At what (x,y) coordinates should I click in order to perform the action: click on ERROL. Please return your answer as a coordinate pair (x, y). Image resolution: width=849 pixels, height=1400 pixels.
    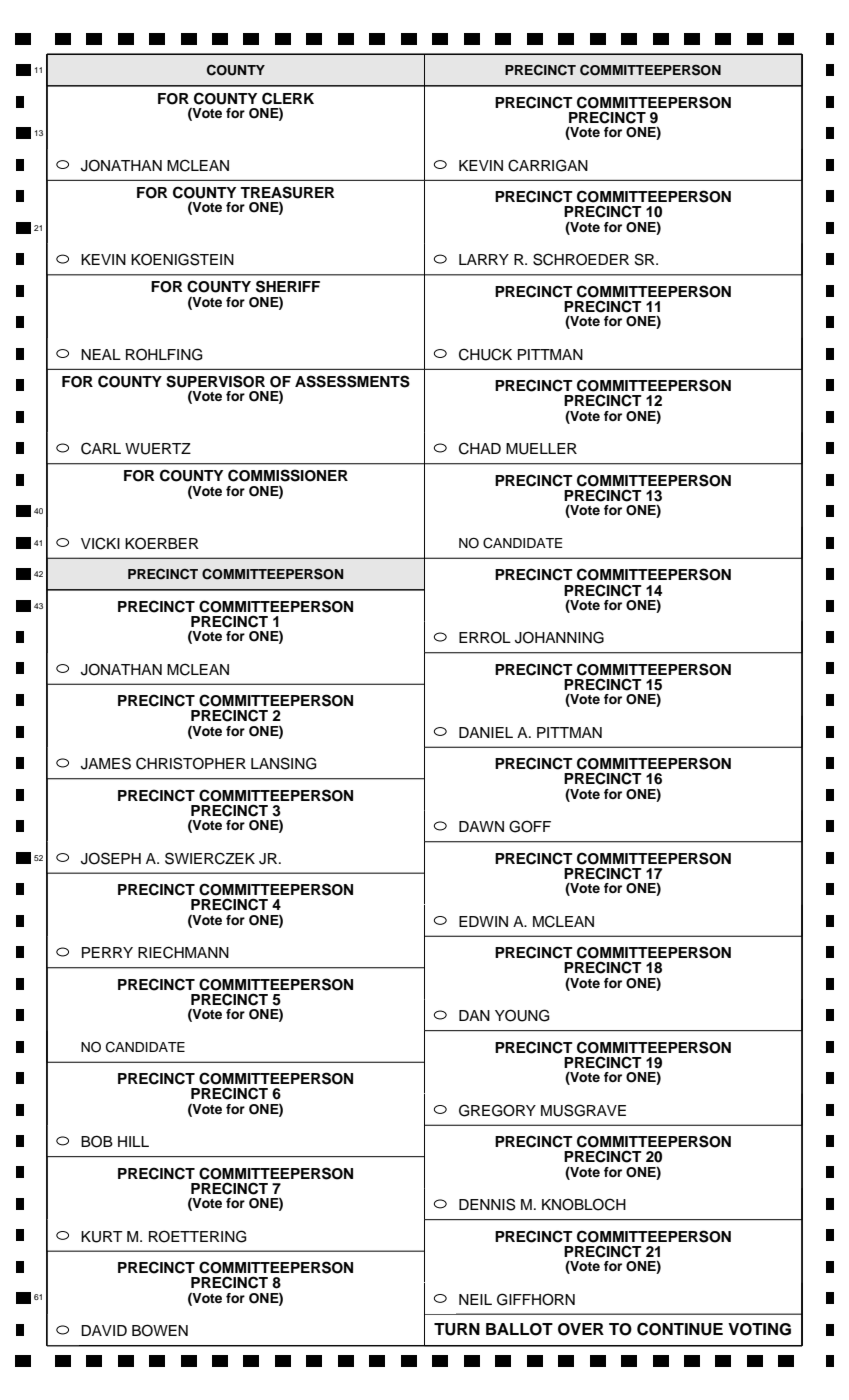
    Looking at the image, I should click on (485, 637).
